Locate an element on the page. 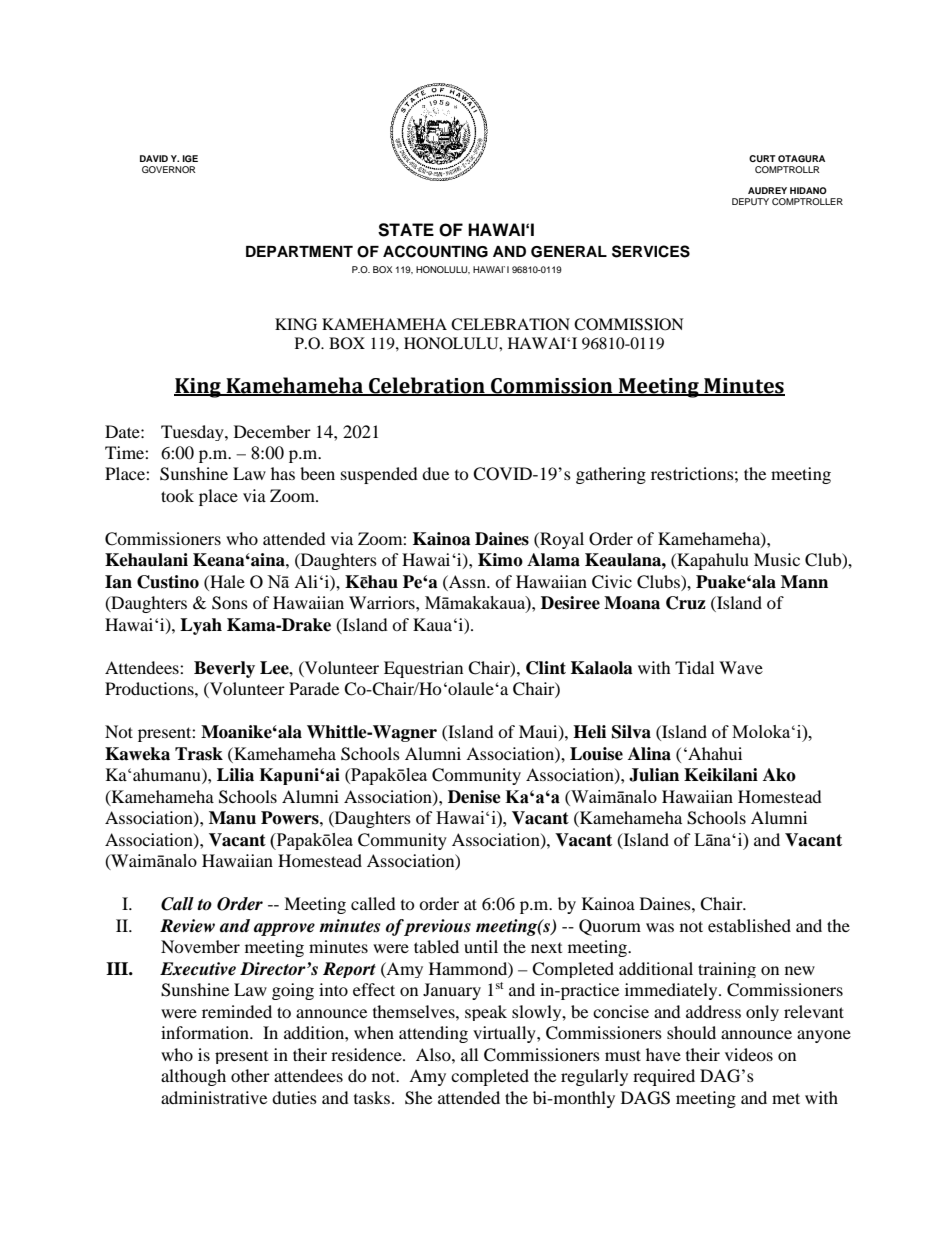 The image size is (952, 1233). Wave is located at coordinates (741, 667).
